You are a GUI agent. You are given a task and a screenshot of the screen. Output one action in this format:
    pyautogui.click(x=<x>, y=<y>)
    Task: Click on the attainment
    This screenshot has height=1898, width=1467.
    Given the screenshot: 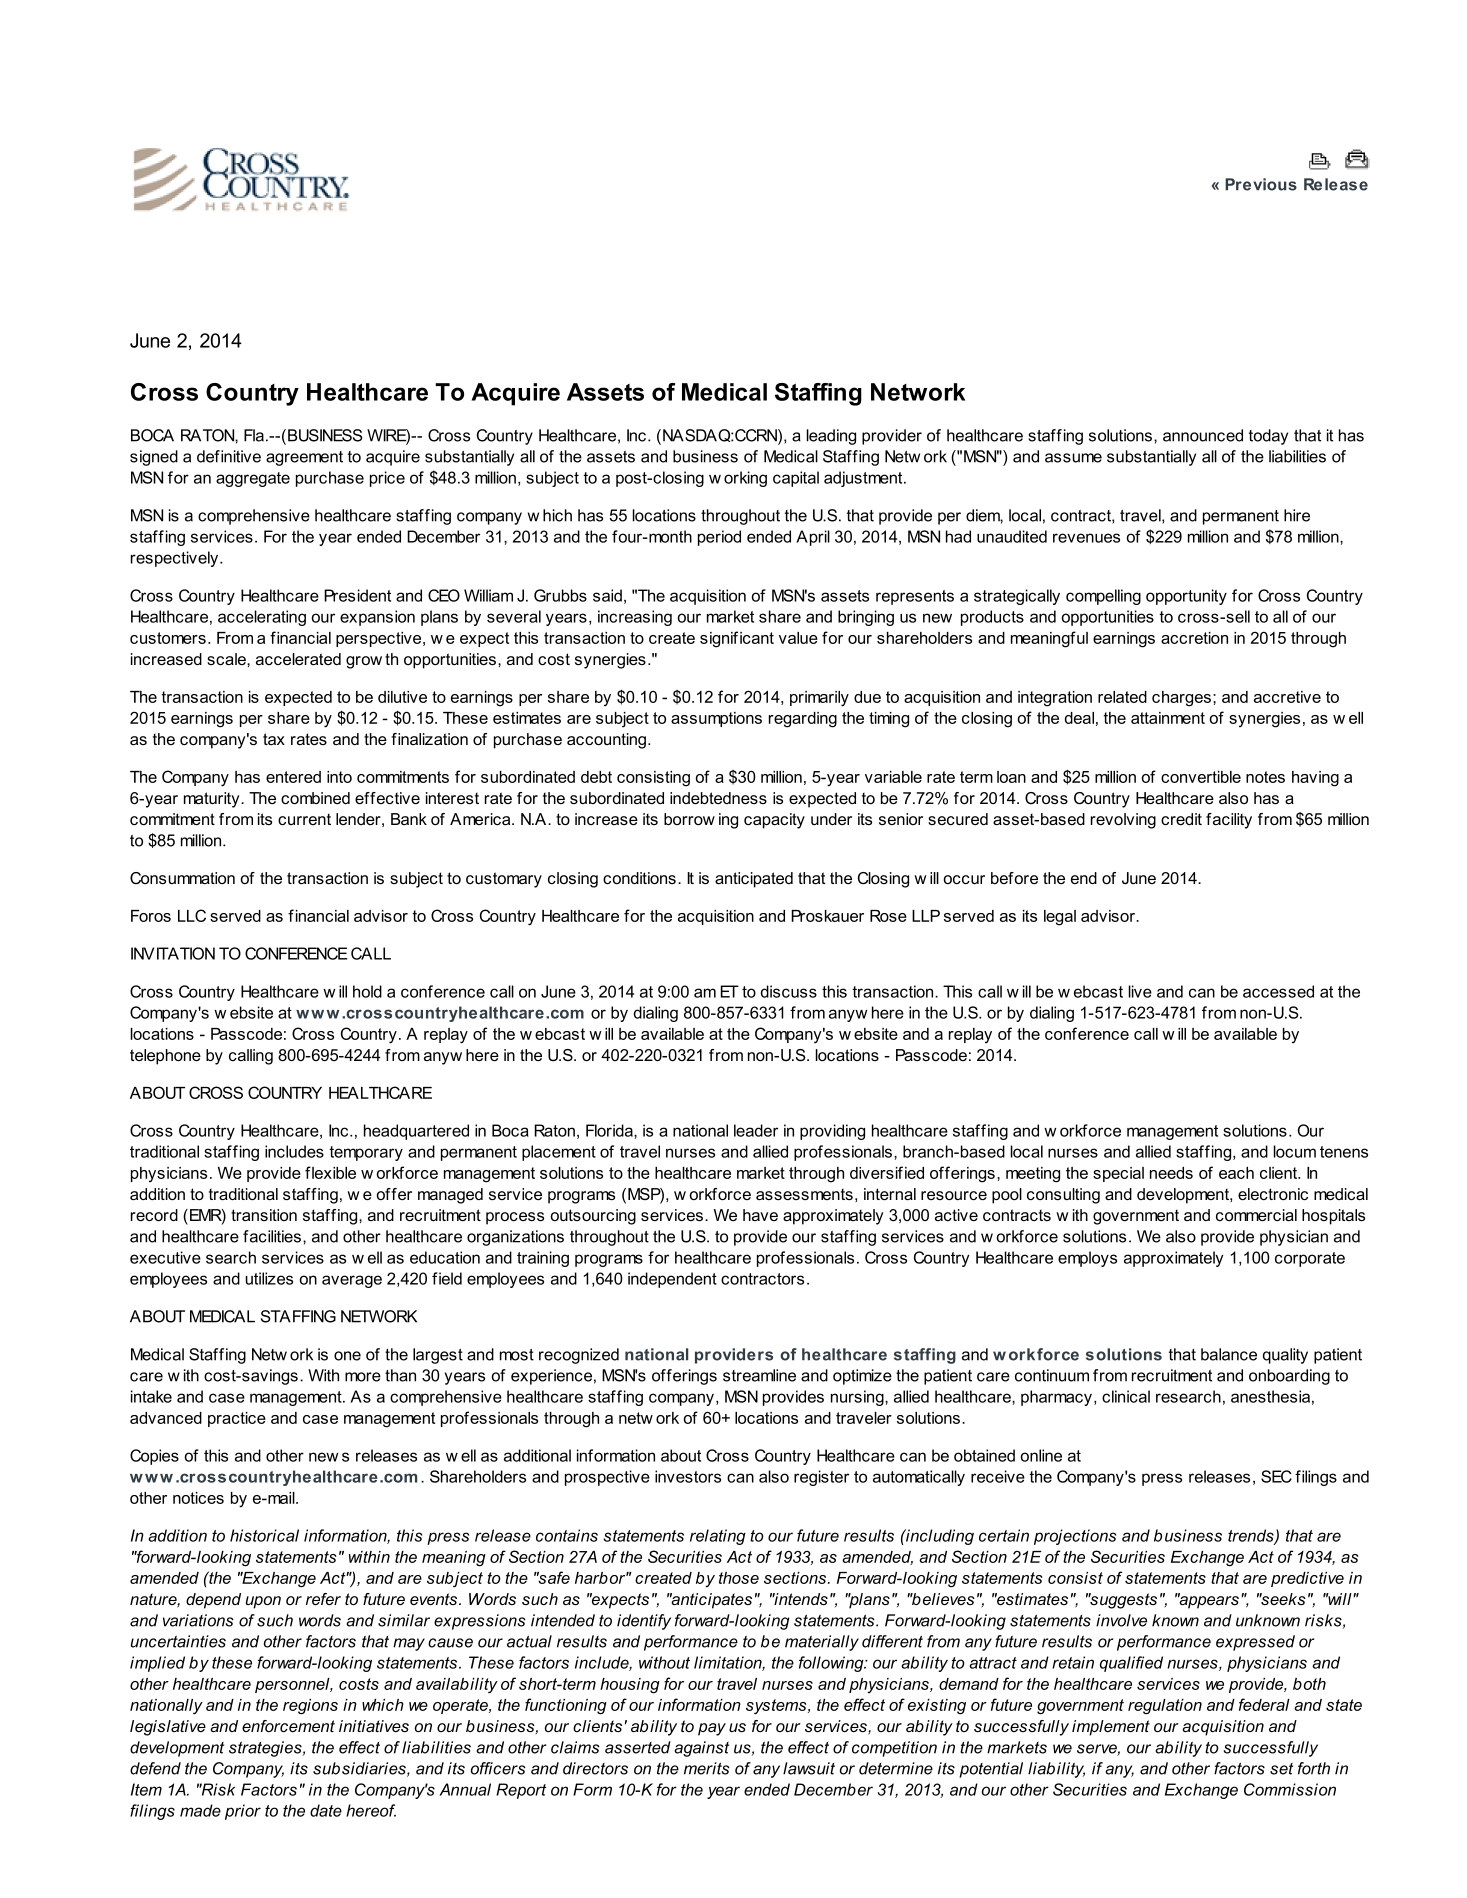 What is the action you would take?
    pyautogui.click(x=1168, y=718)
